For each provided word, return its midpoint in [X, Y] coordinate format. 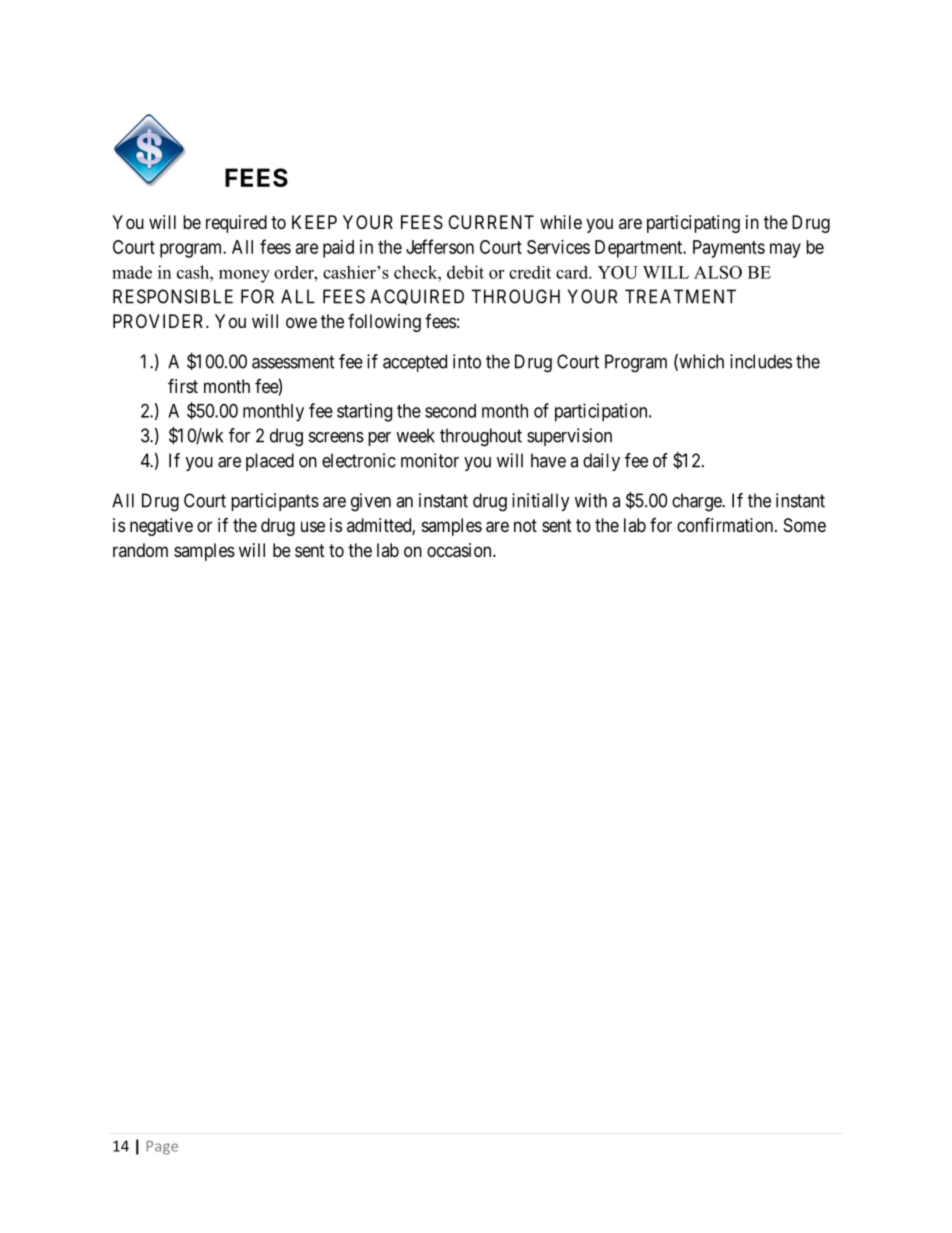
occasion [460, 550]
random [140, 550]
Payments [729, 249]
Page [162, 1148]
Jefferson [440, 246]
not [525, 525]
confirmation [726, 524]
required [236, 224]
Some [805, 525]
